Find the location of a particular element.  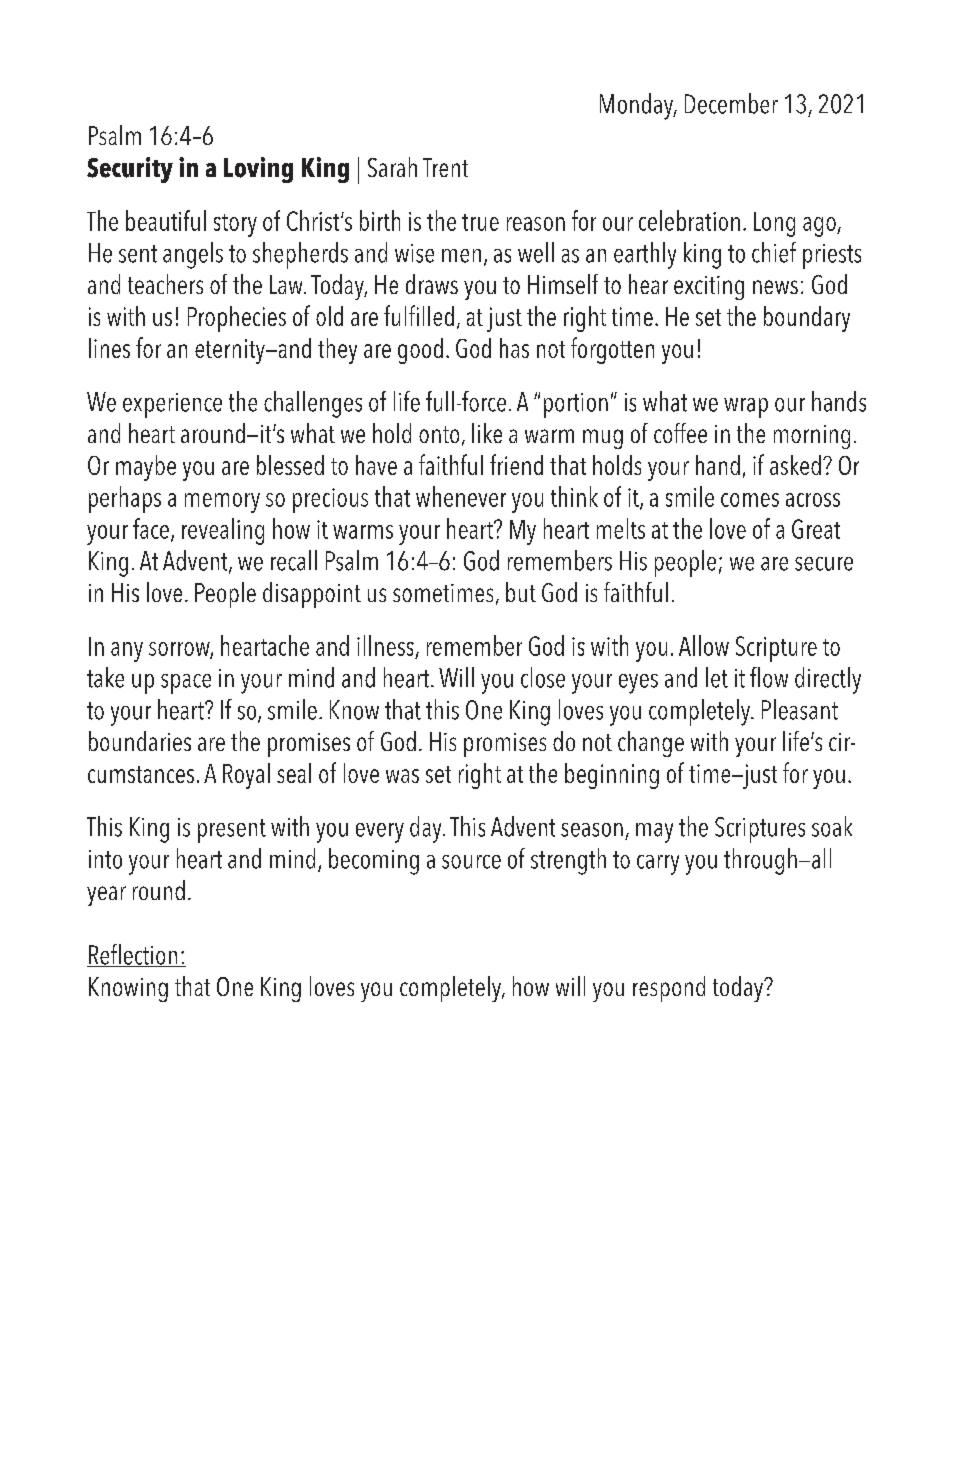

comes is located at coordinates (750, 500).
